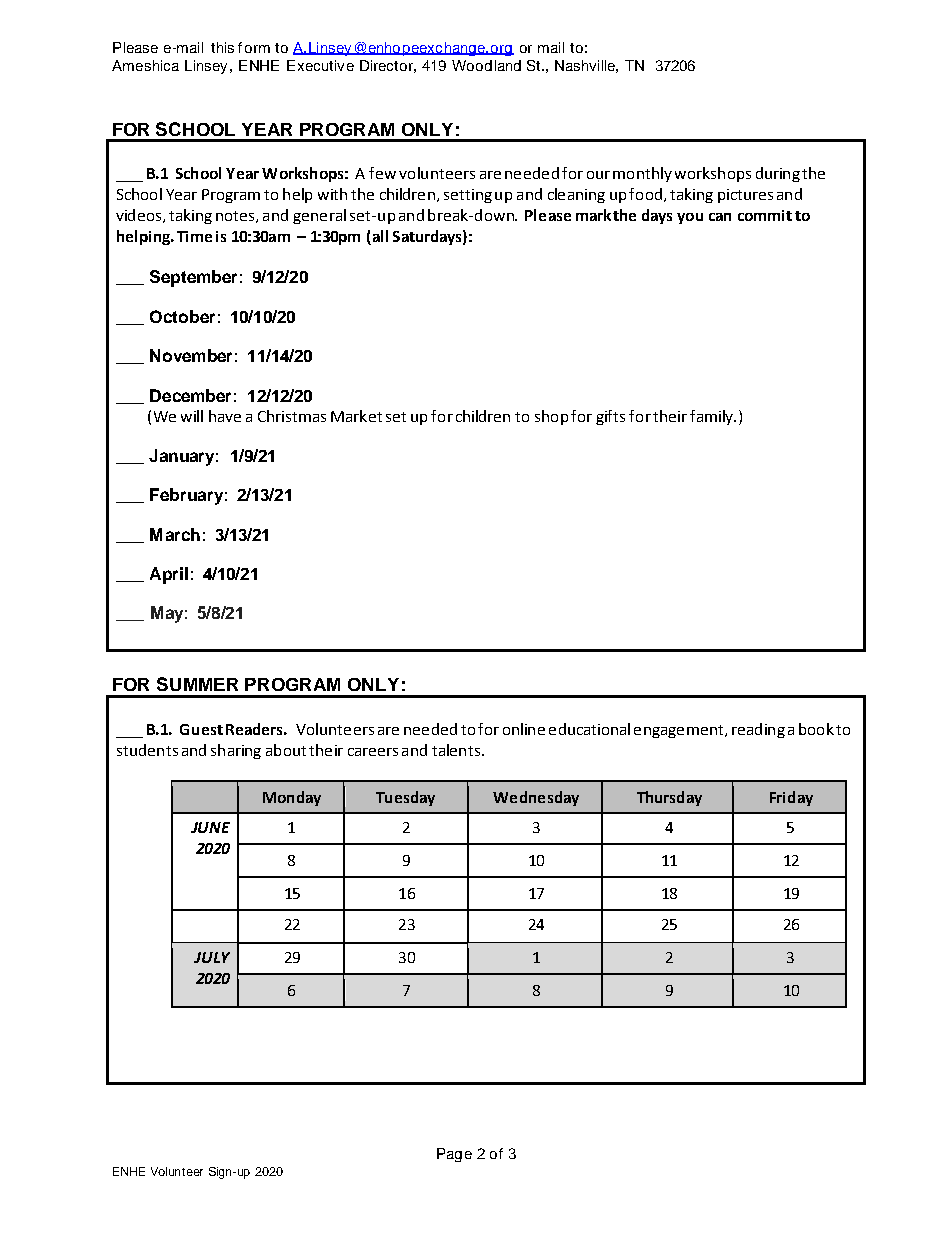 This screenshot has width=952, height=1233. Describe the element at coordinates (778, 174) in the screenshot. I see `during` at that location.
